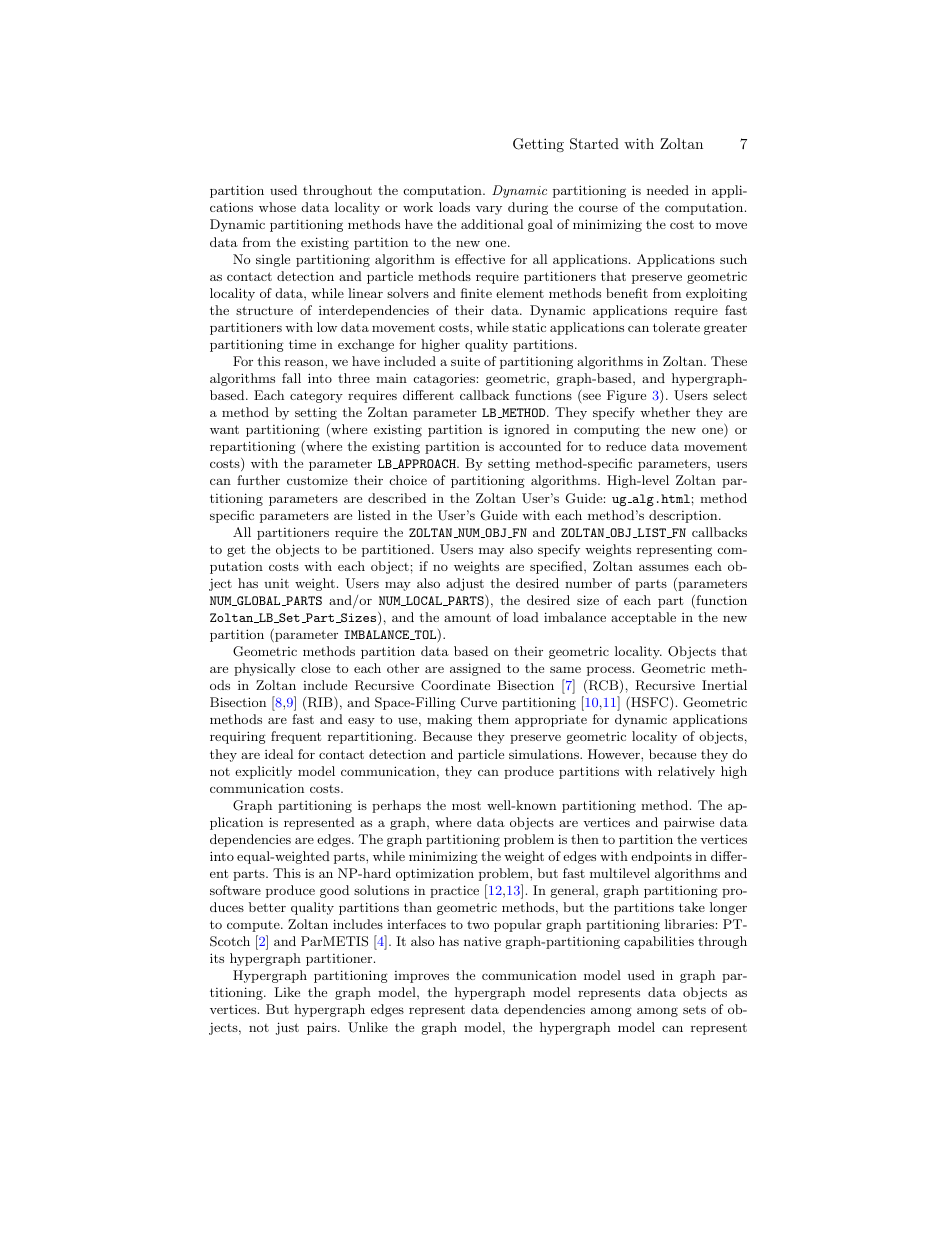  What do you see at coordinates (668, 190) in the page?
I see `needed` at bounding box center [668, 190].
